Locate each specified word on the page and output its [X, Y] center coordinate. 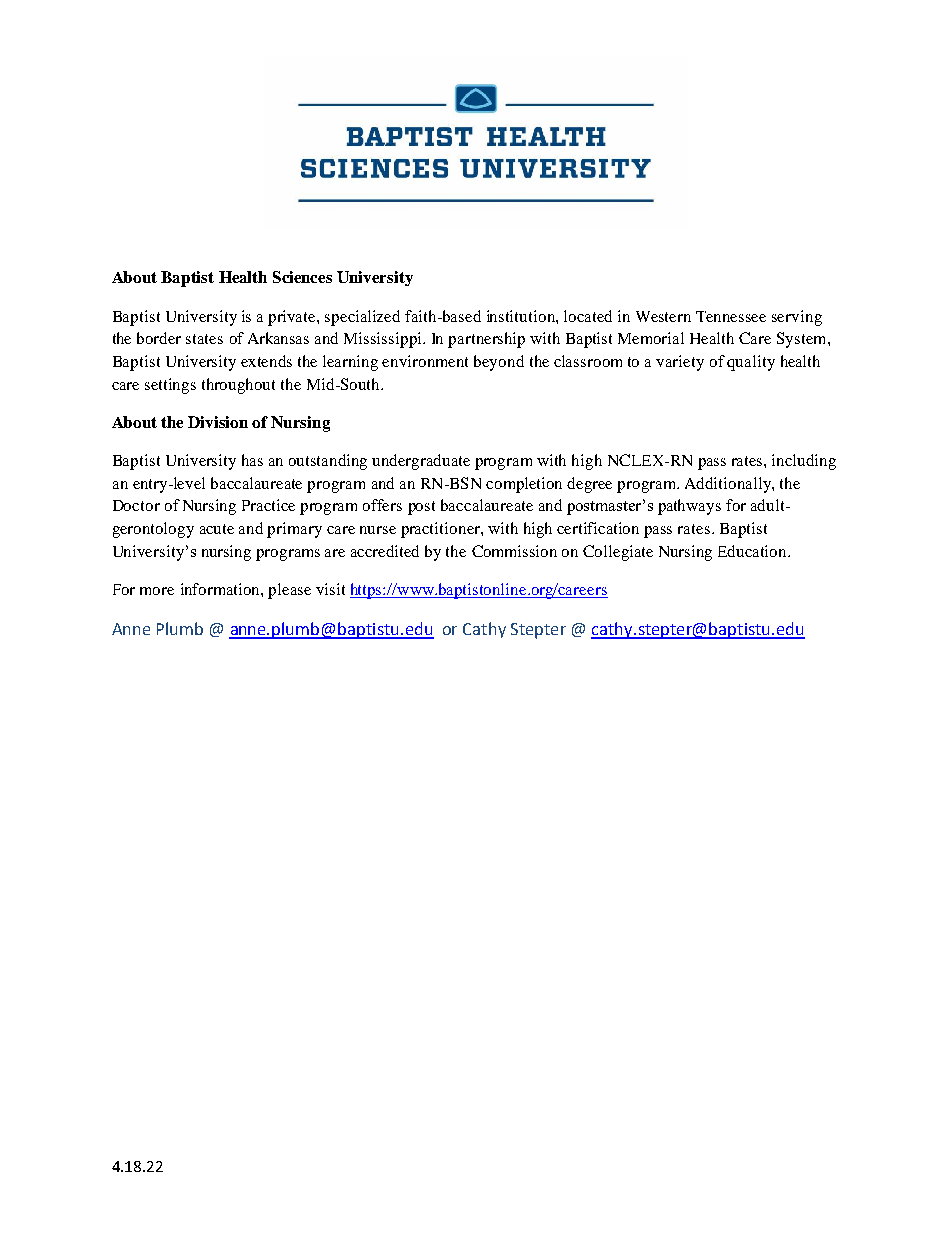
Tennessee [731, 316]
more [157, 591]
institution [522, 316]
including [804, 462]
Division [218, 422]
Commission [514, 551]
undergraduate [421, 462]
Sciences [302, 277]
